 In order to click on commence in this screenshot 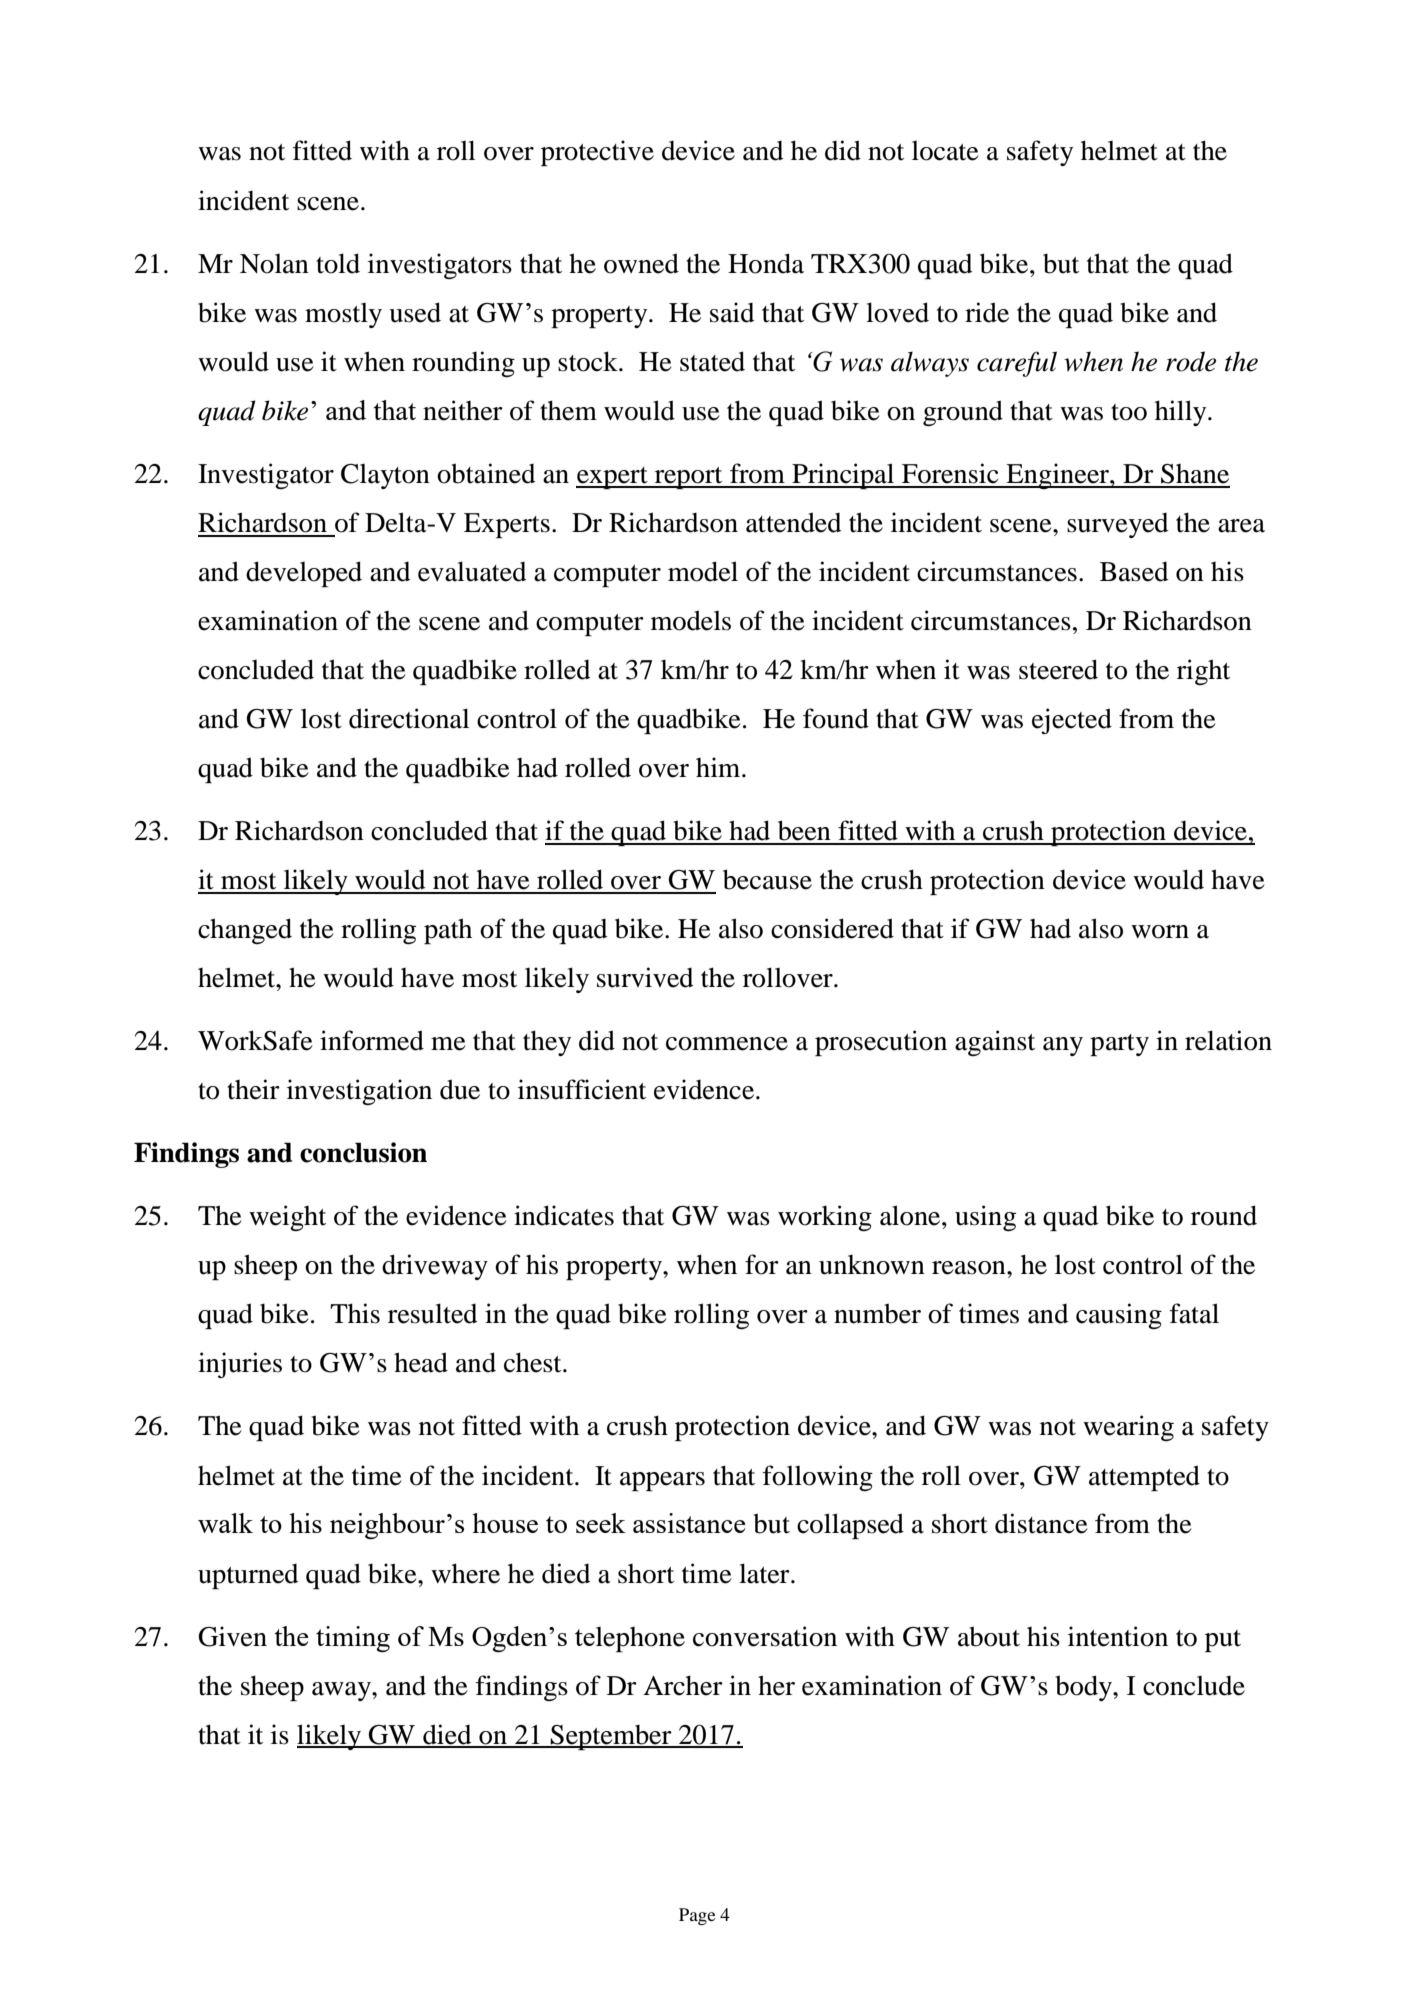, I will do `click(727, 1044)`.
